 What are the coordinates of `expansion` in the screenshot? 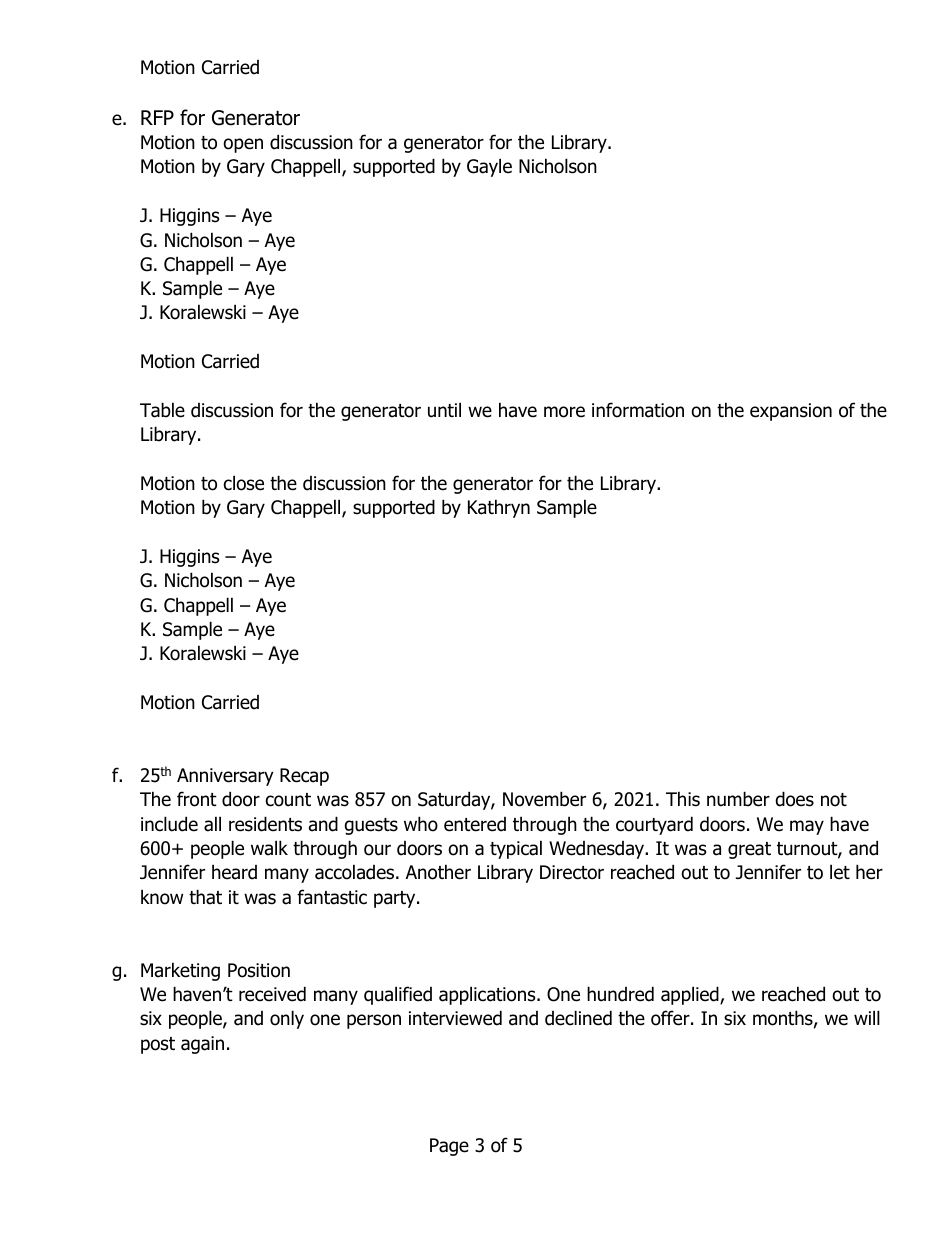 It's located at (791, 412).
